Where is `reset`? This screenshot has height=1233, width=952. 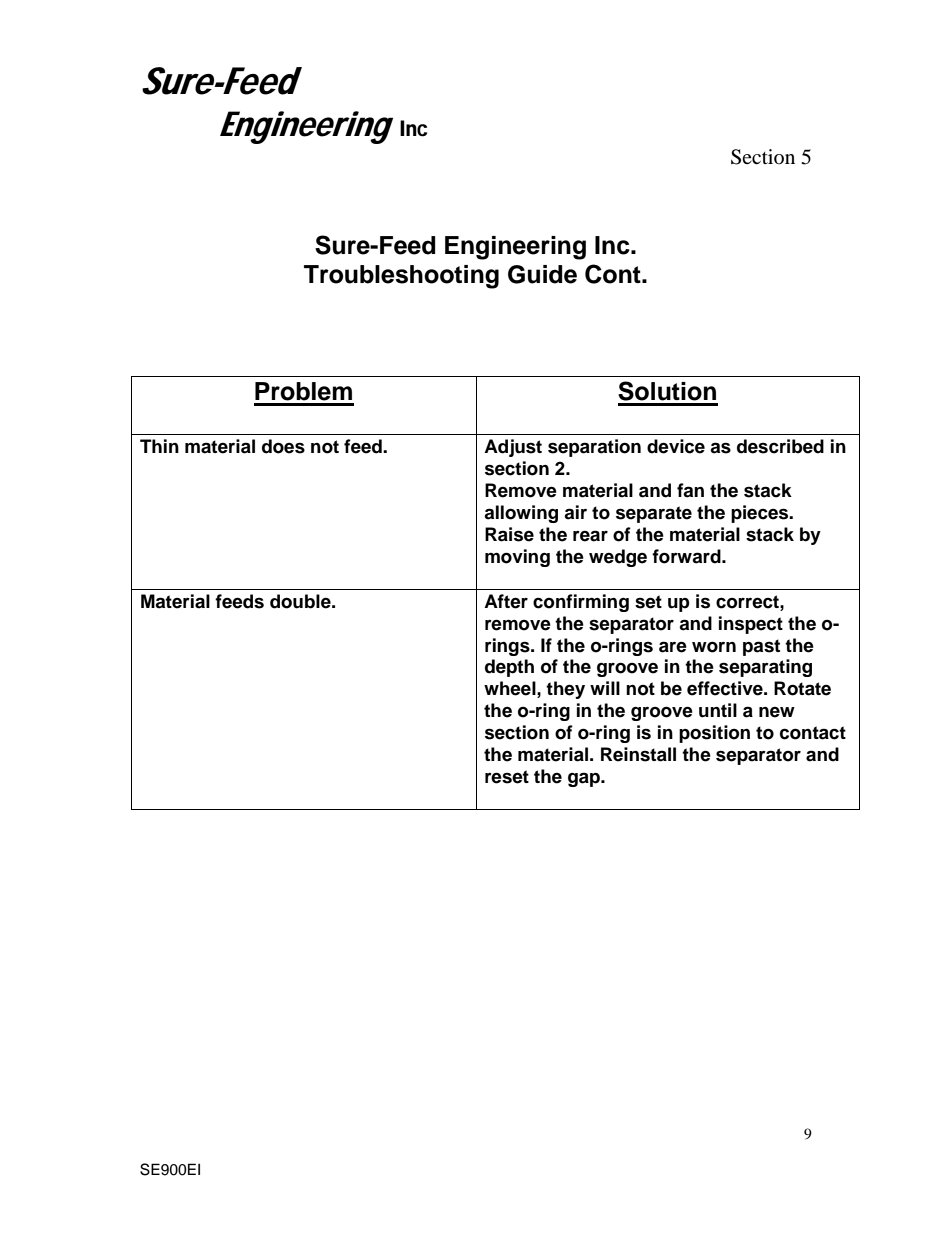 reset is located at coordinates (507, 777).
